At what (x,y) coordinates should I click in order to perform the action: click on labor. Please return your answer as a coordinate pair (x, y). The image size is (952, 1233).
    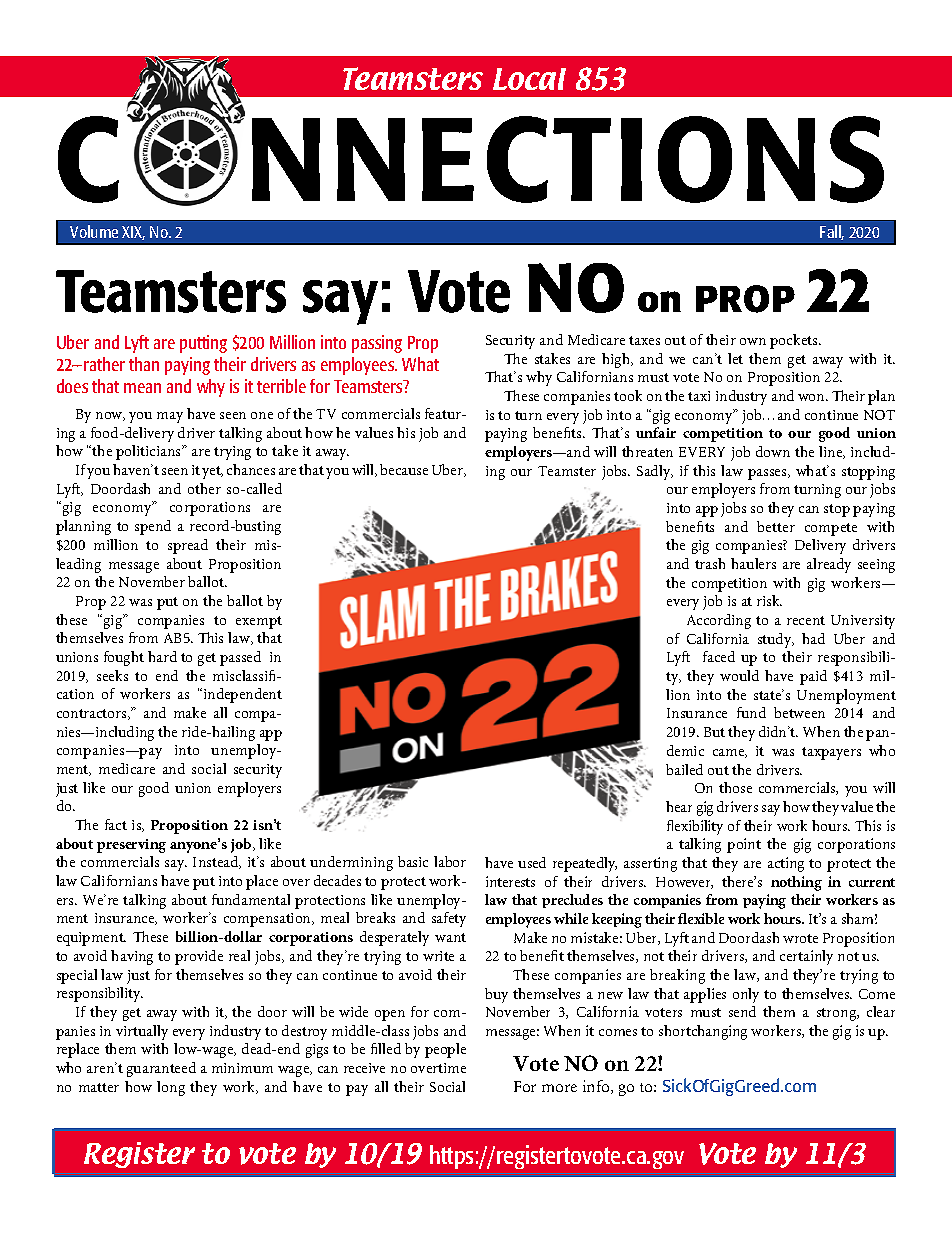
    Looking at the image, I should click on (450, 861).
